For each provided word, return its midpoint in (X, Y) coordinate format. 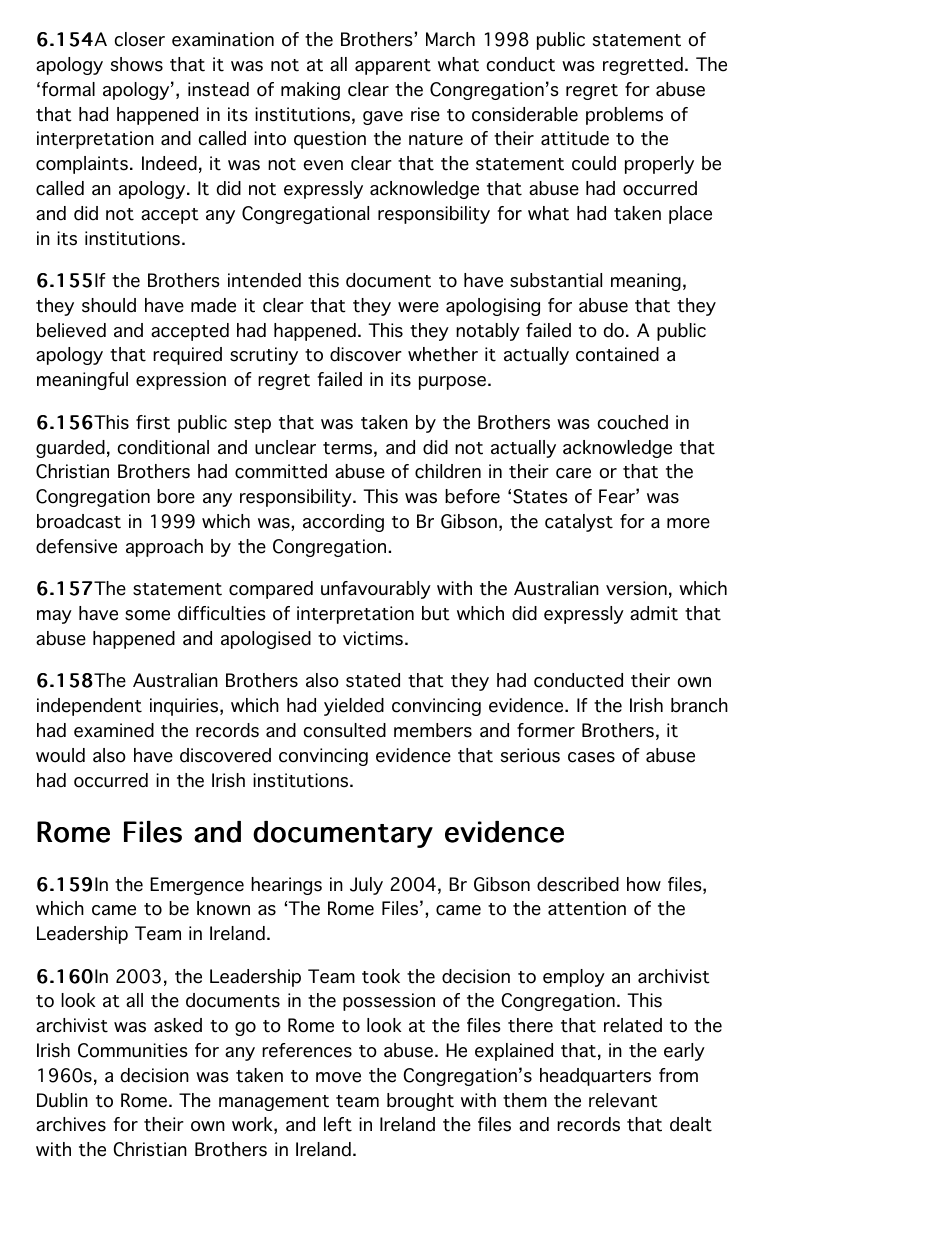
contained (617, 354)
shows (137, 64)
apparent (393, 67)
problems (624, 116)
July (366, 886)
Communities (132, 1050)
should (109, 305)
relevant (623, 1100)
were (418, 307)
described (578, 884)
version (636, 588)
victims (373, 638)
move (338, 1077)
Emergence (197, 886)
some (147, 615)
